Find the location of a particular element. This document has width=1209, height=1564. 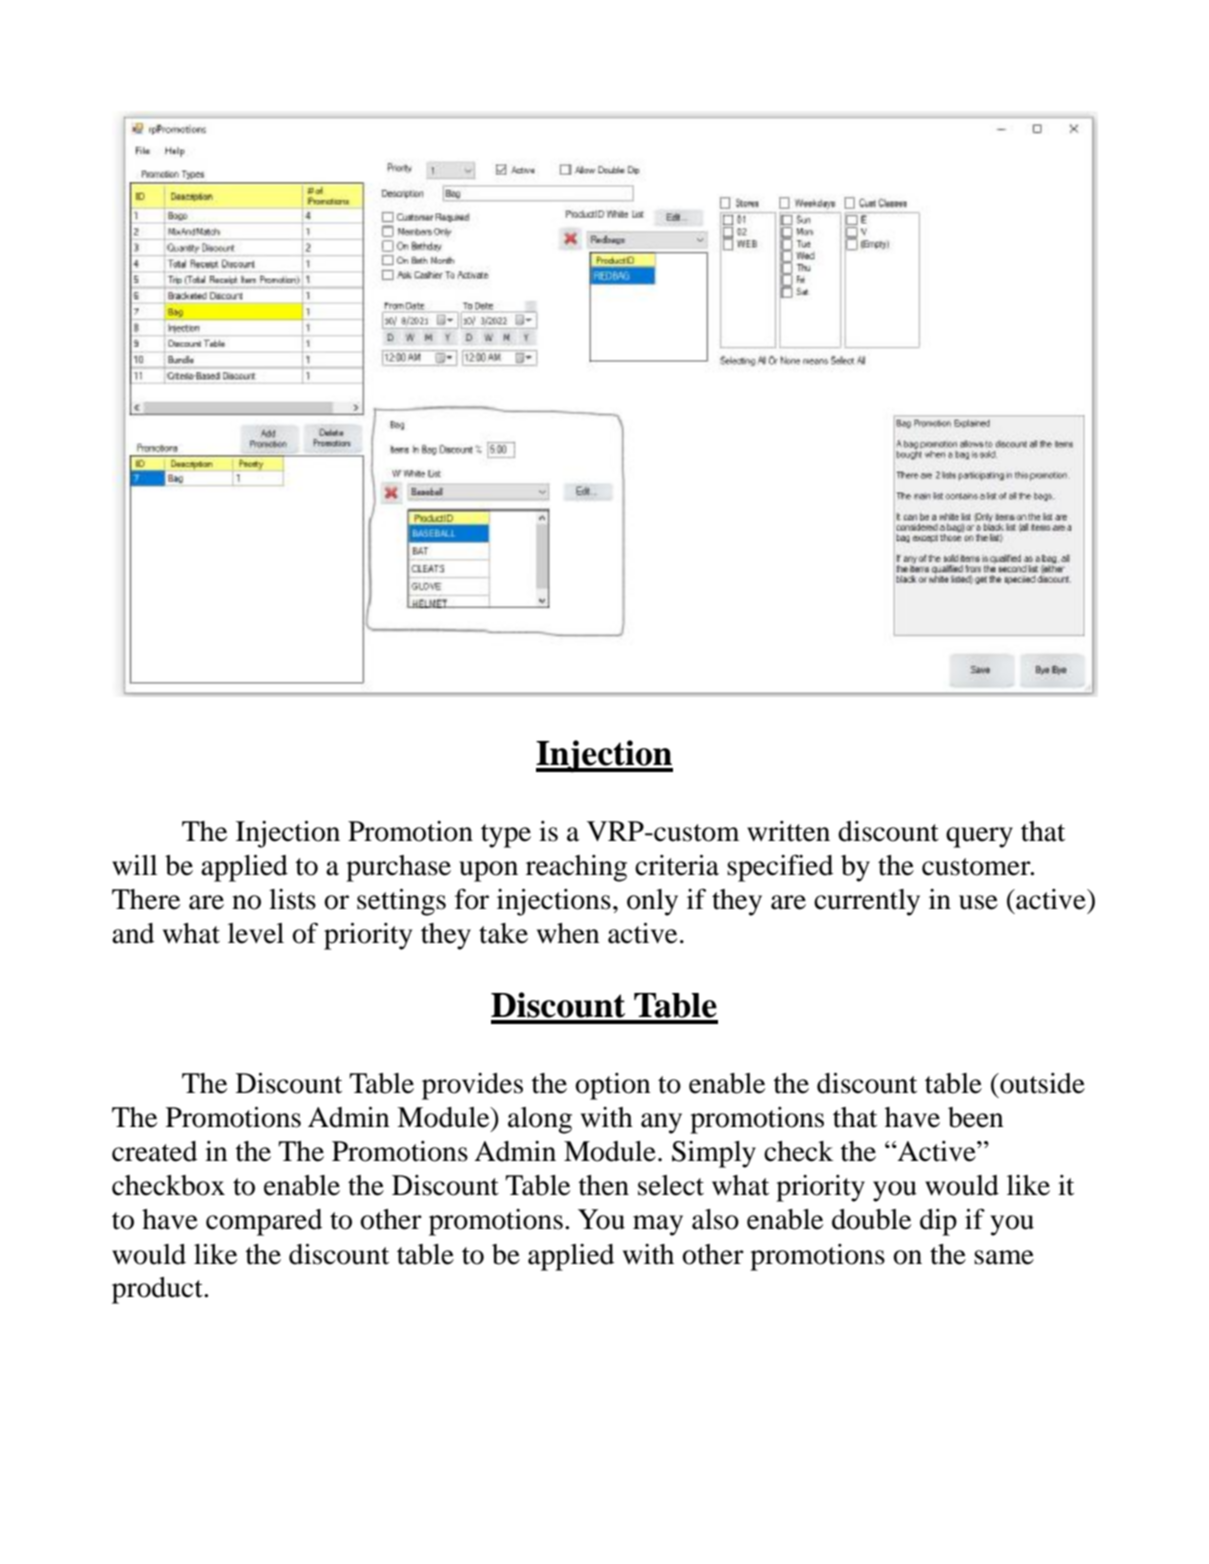

product is located at coordinates (158, 1290).
